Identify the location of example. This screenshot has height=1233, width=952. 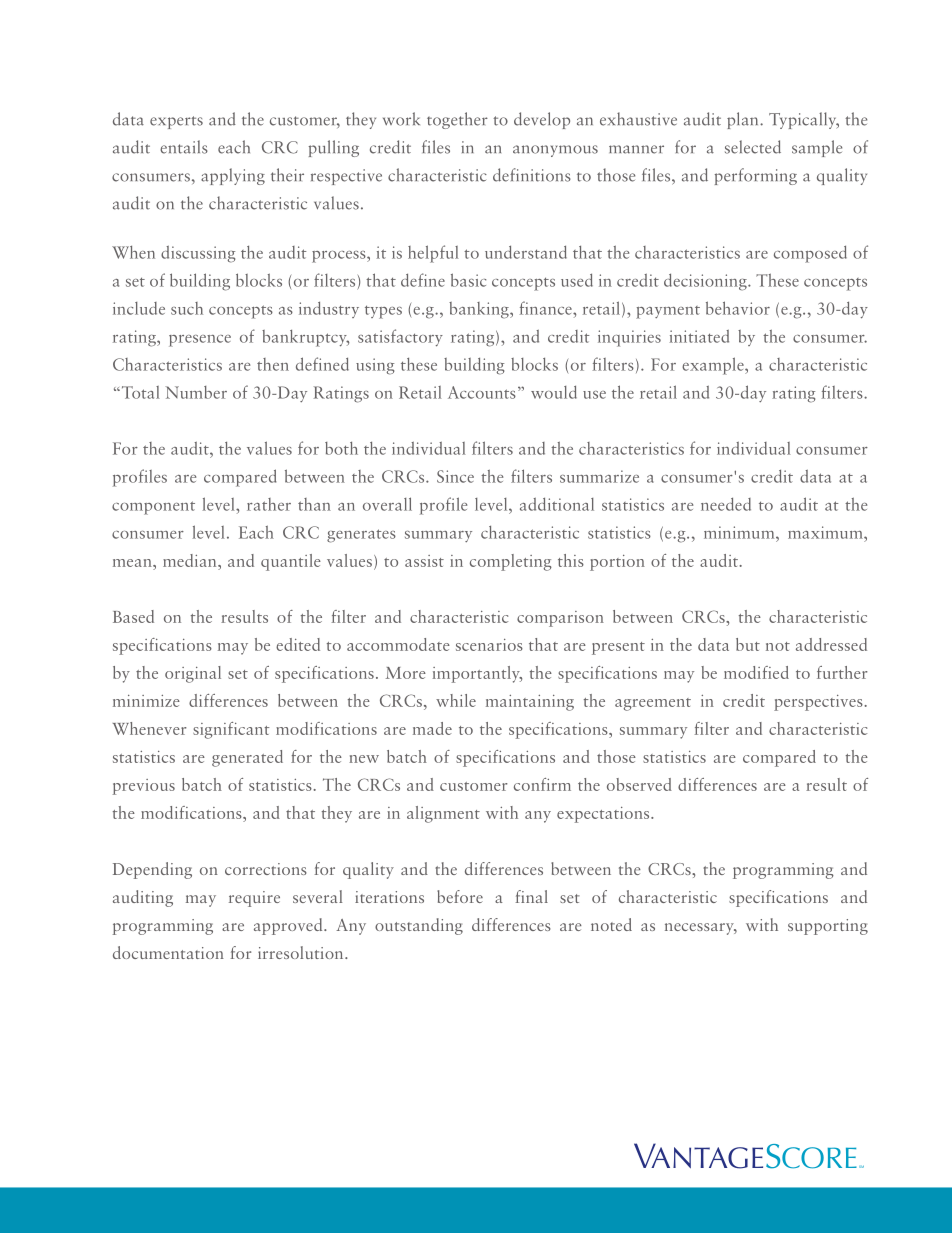
(714, 366).
